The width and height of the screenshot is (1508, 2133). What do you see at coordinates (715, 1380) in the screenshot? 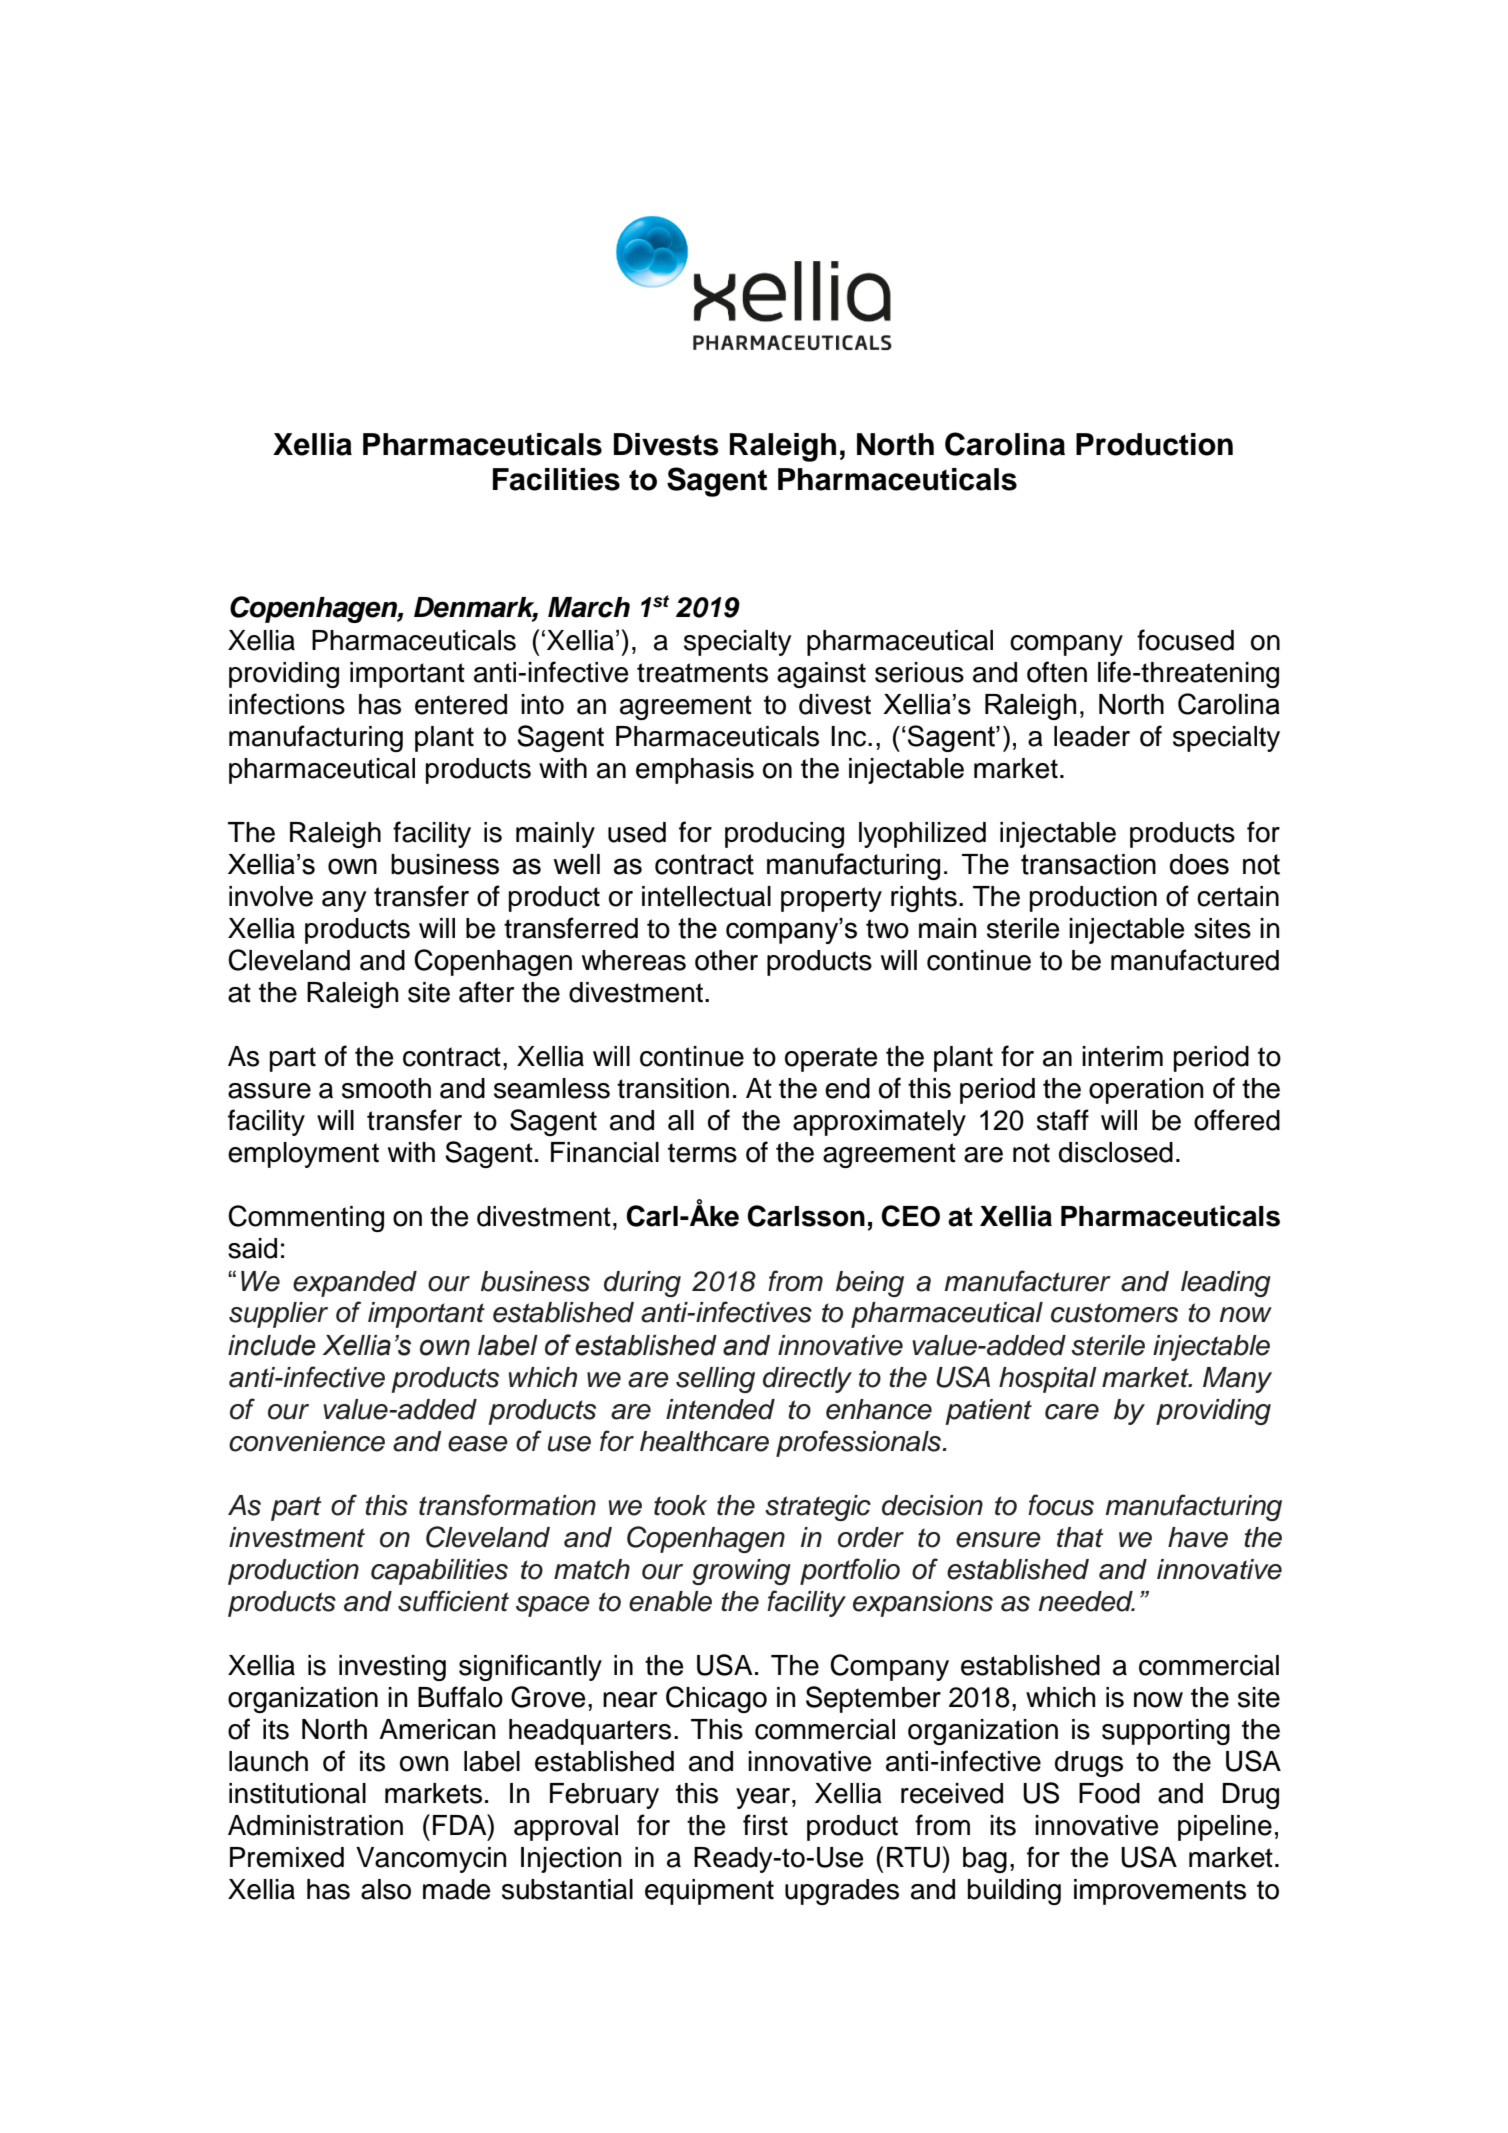
I see `selling` at bounding box center [715, 1380].
